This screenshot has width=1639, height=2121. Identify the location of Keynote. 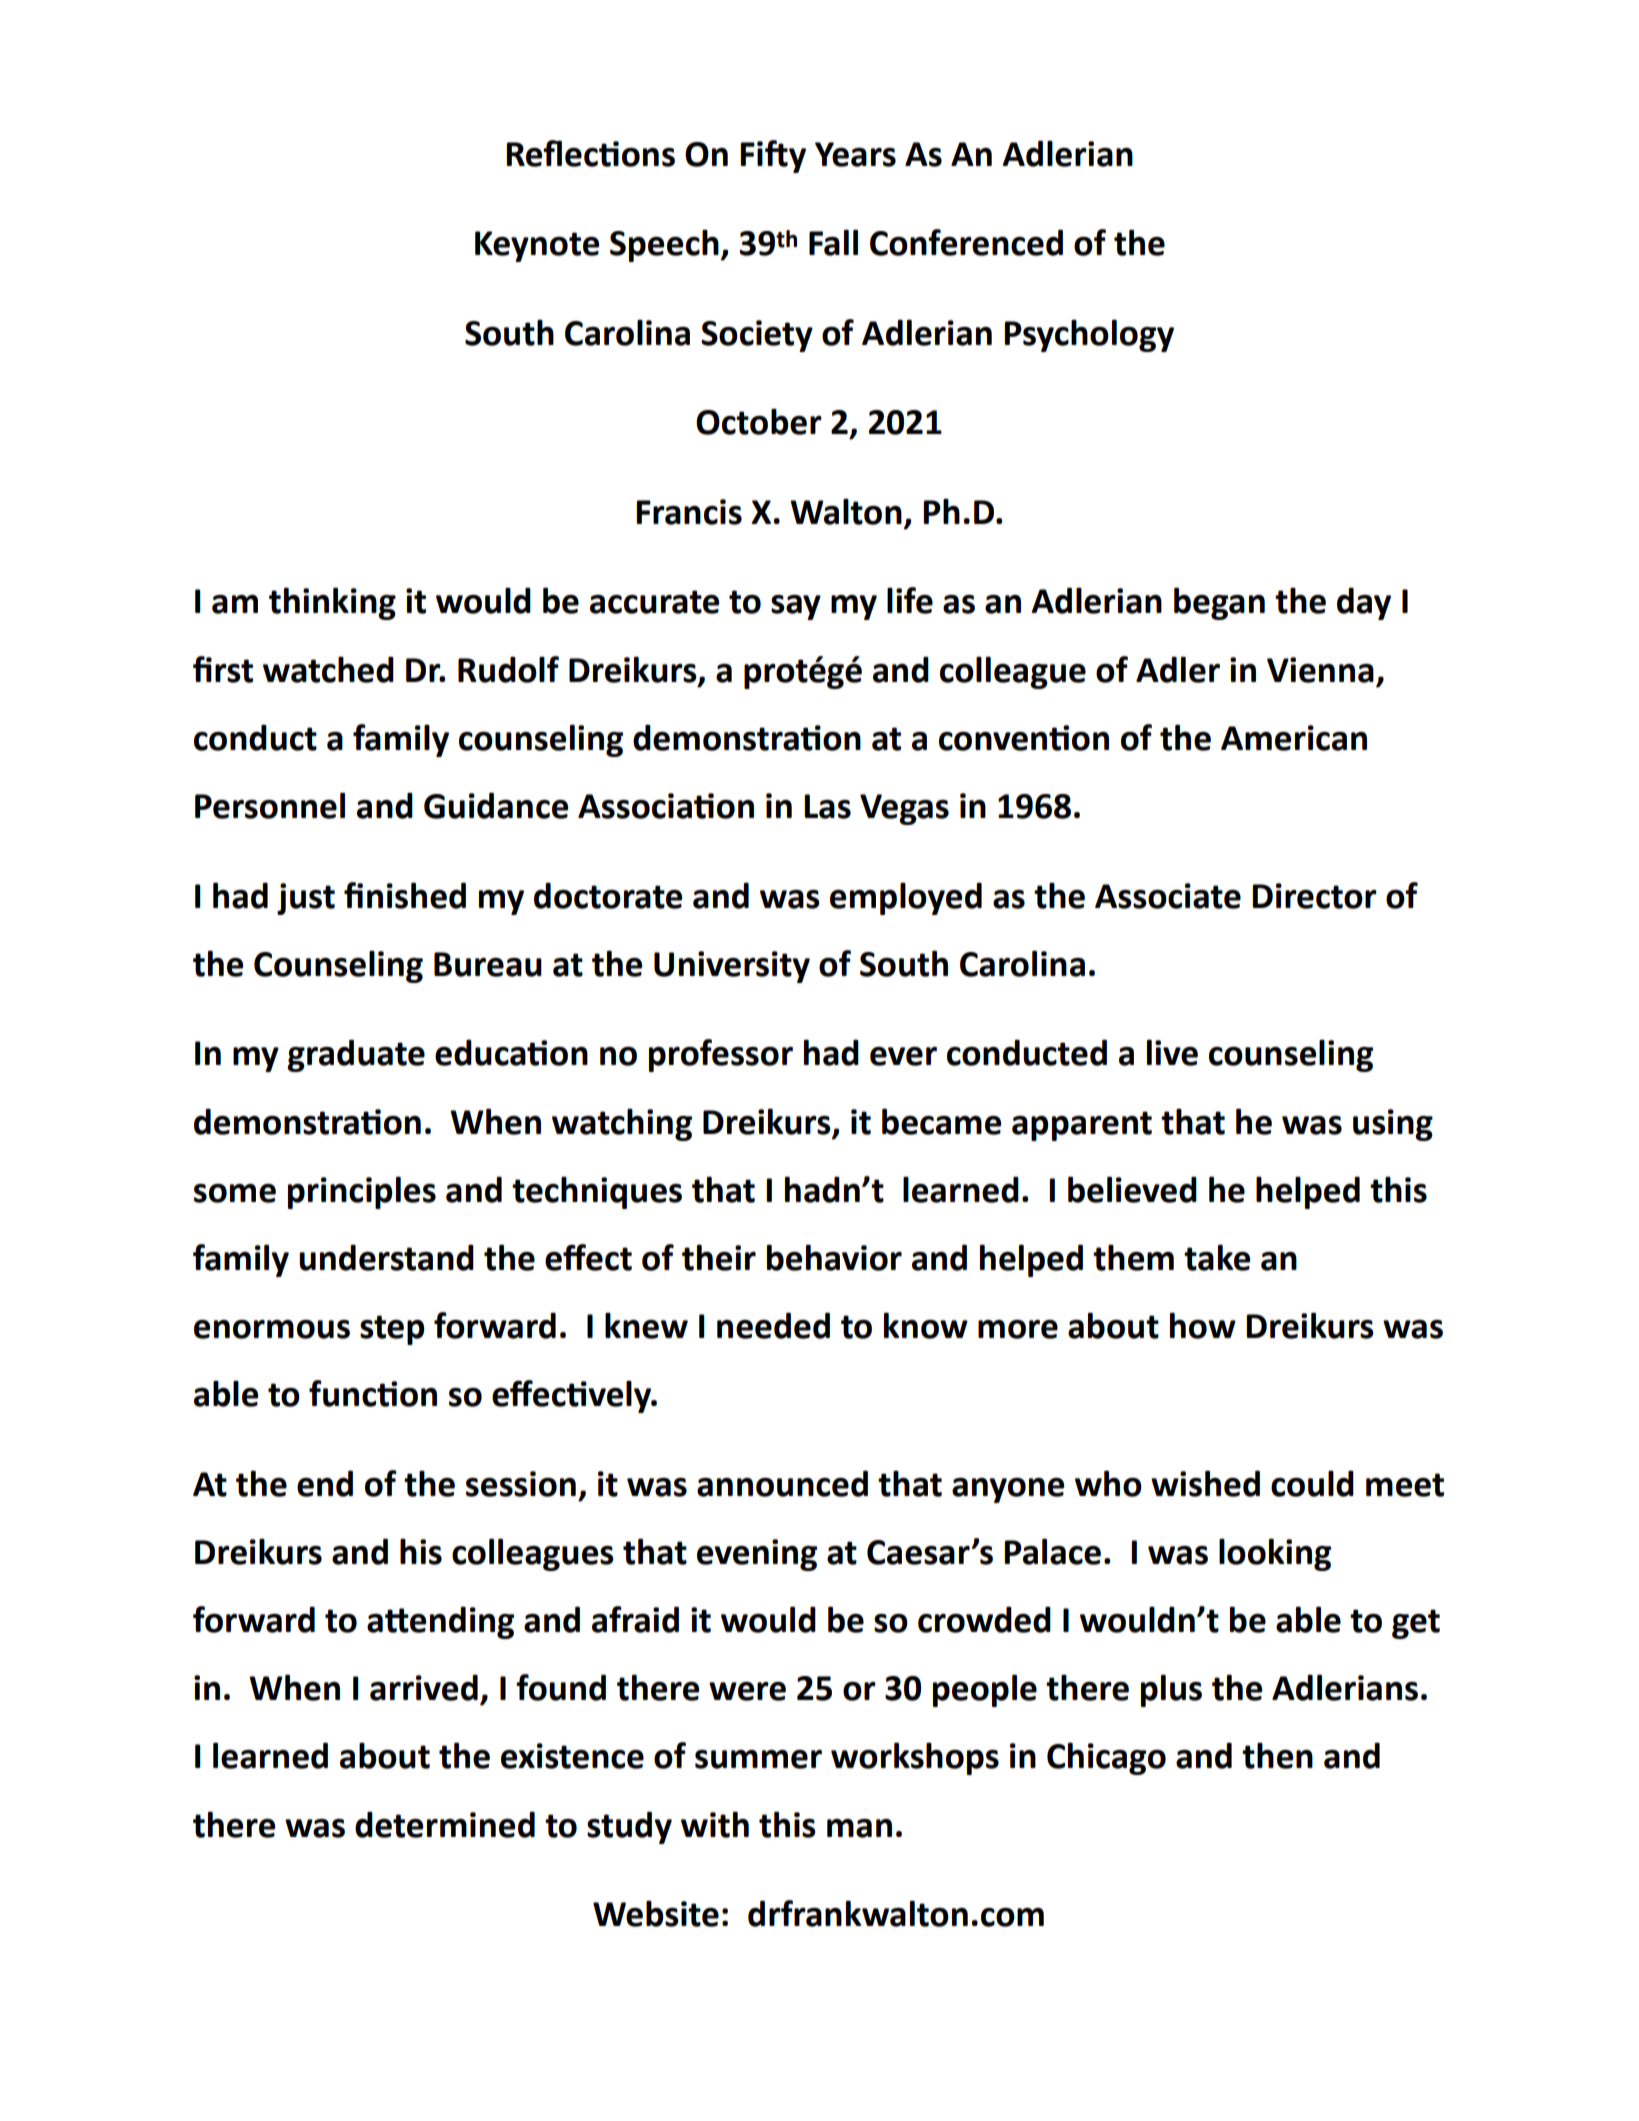
(537, 246).
